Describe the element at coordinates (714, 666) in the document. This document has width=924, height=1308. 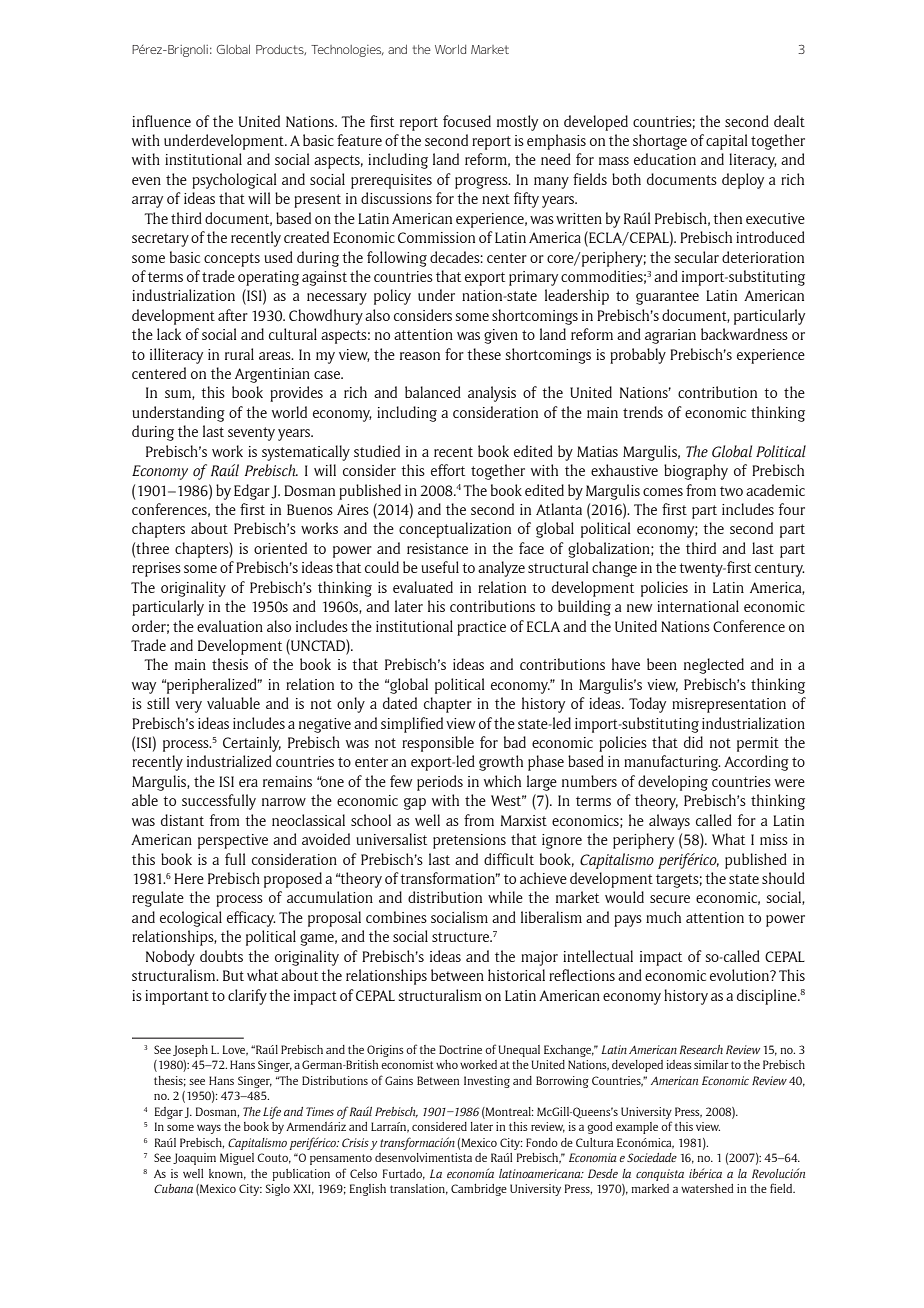
I see `neglected` at that location.
